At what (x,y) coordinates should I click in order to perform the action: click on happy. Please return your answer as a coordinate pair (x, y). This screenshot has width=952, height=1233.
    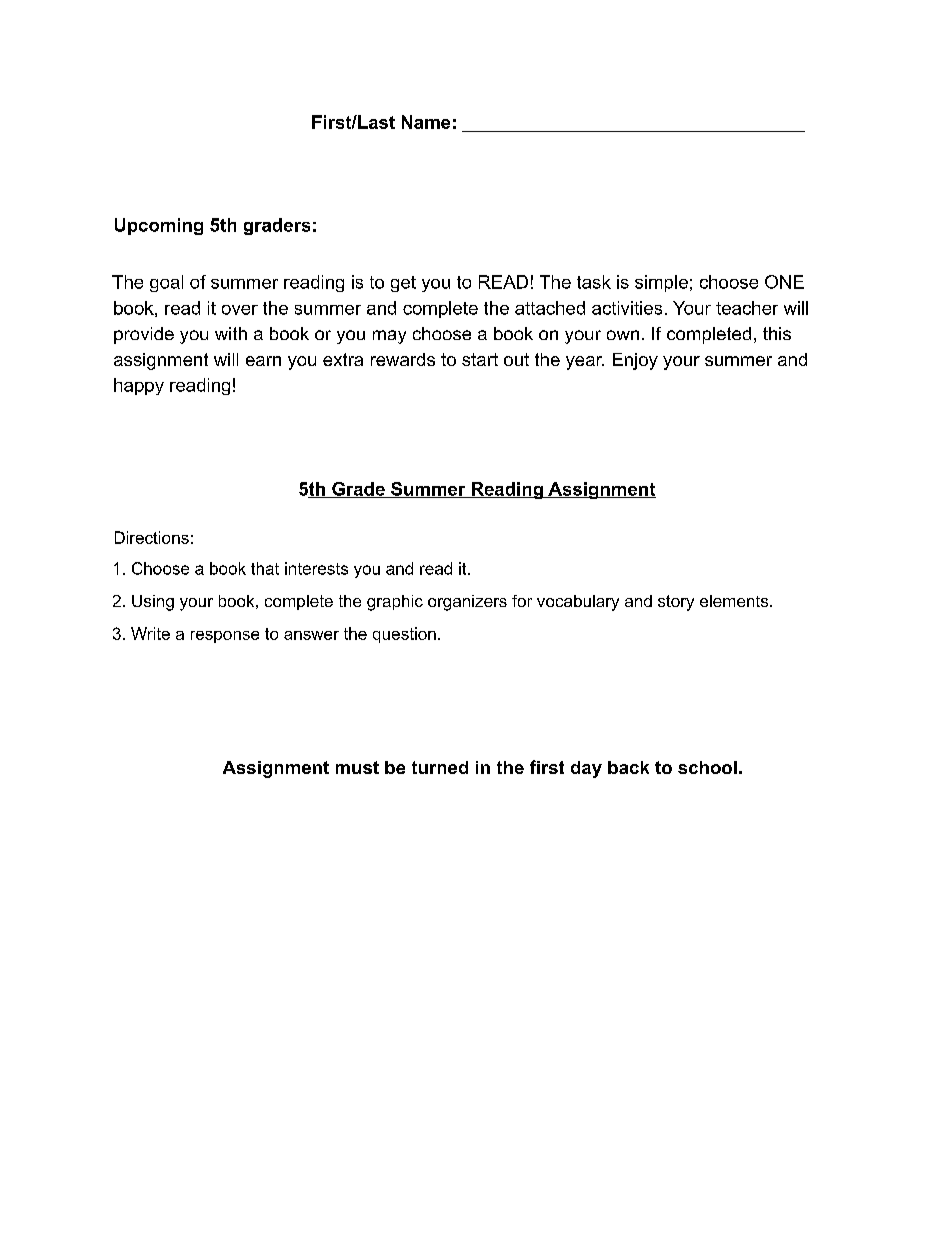
    Looking at the image, I should click on (139, 386).
